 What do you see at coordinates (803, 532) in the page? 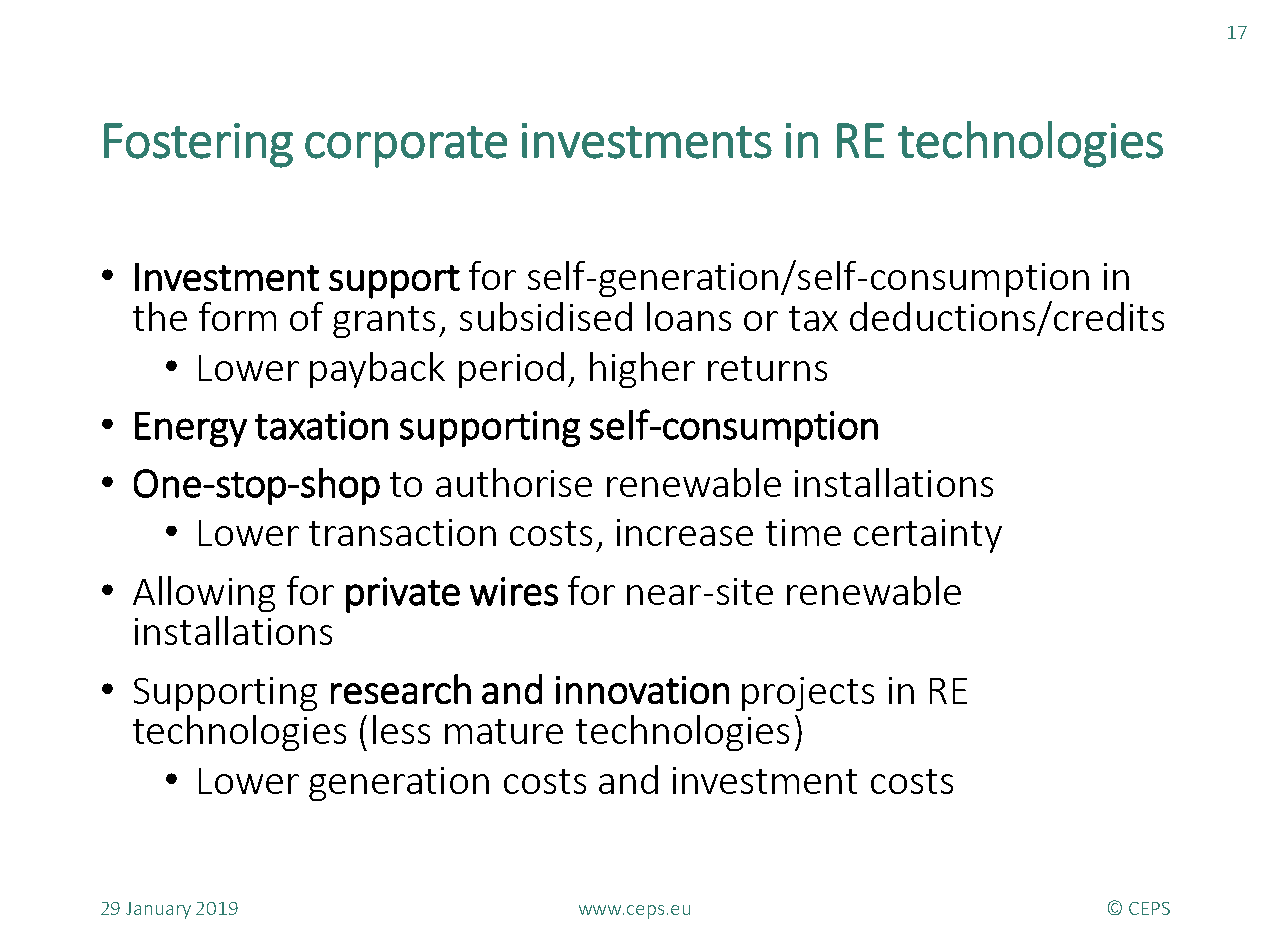
I see `time` at bounding box center [803, 532].
